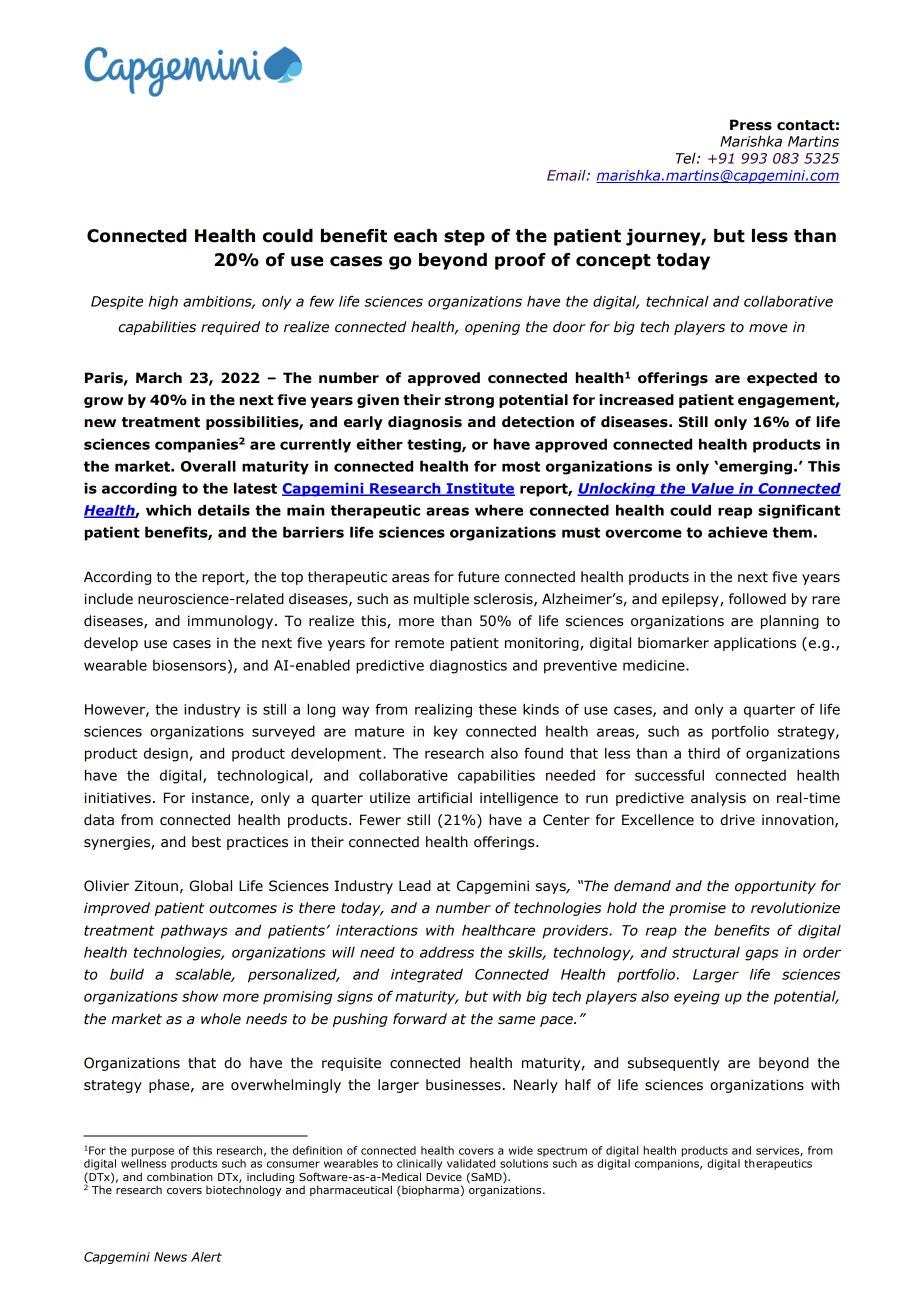 The height and width of the screenshot is (1308, 924). I want to click on applications, so click(755, 644).
